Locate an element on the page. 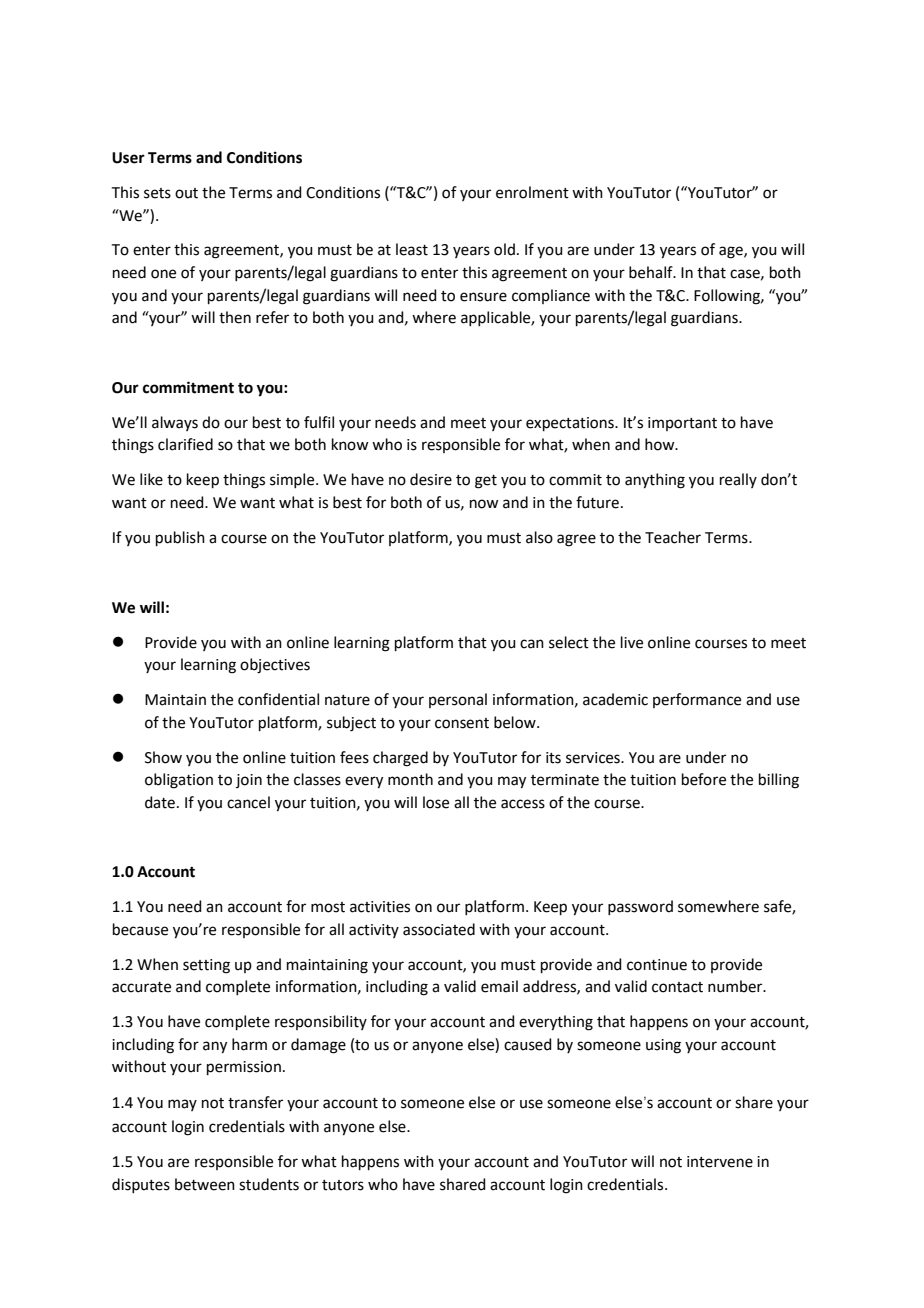  ensure is located at coordinates (483, 297).
